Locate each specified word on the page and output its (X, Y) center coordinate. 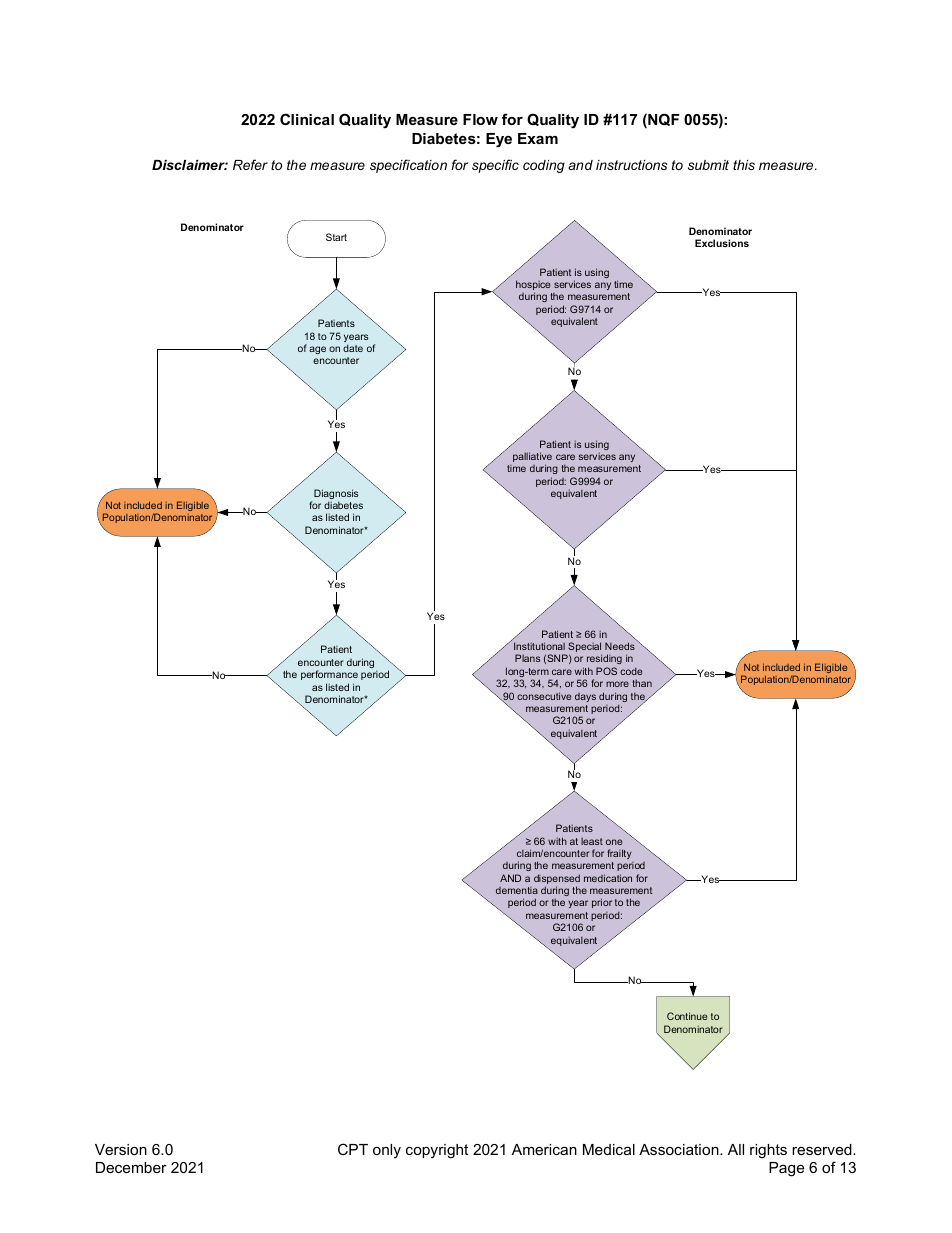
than (642, 683)
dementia (517, 890)
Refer (250, 164)
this (744, 165)
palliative (532, 458)
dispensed (557, 880)
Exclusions (722, 243)
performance (329, 675)
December (131, 1167)
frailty (619, 854)
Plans (527, 658)
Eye (499, 140)
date (353, 348)
